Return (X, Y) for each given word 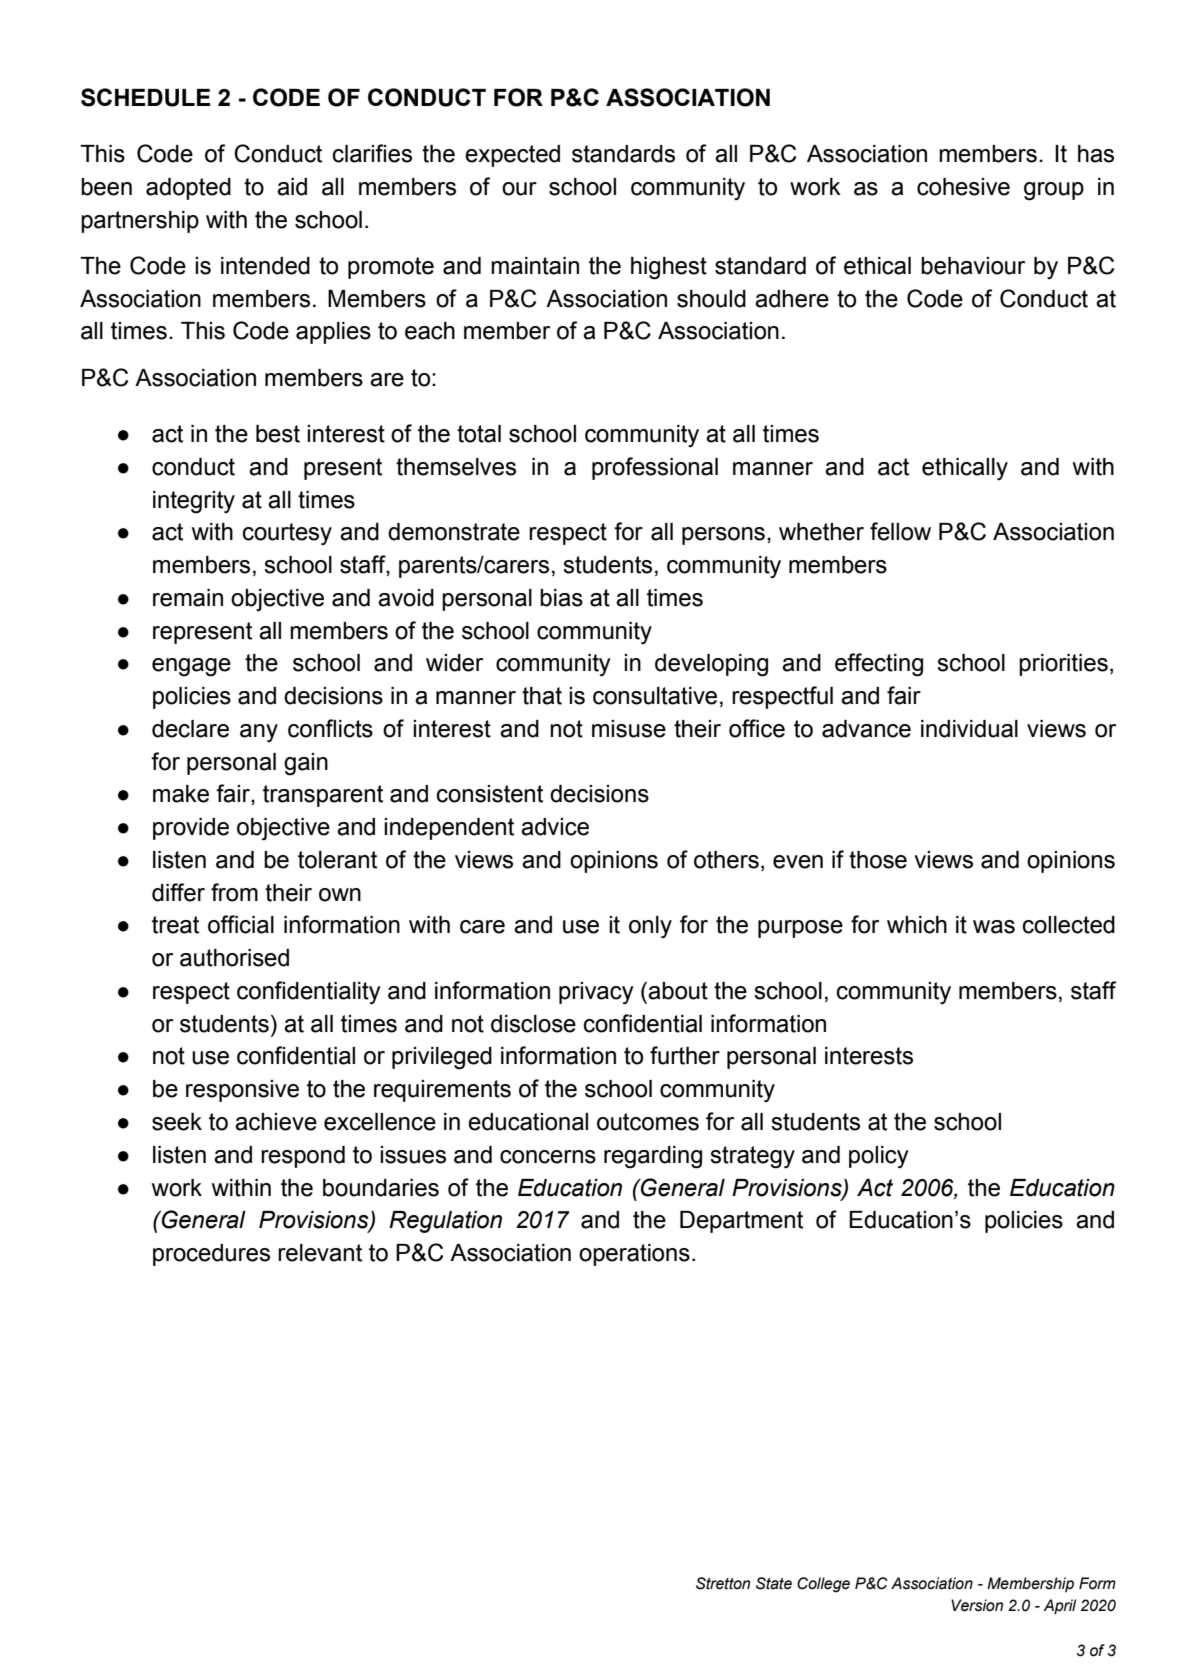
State (774, 1583)
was (994, 927)
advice (555, 827)
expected (512, 156)
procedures (211, 1255)
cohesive (963, 187)
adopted (188, 189)
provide (191, 829)
